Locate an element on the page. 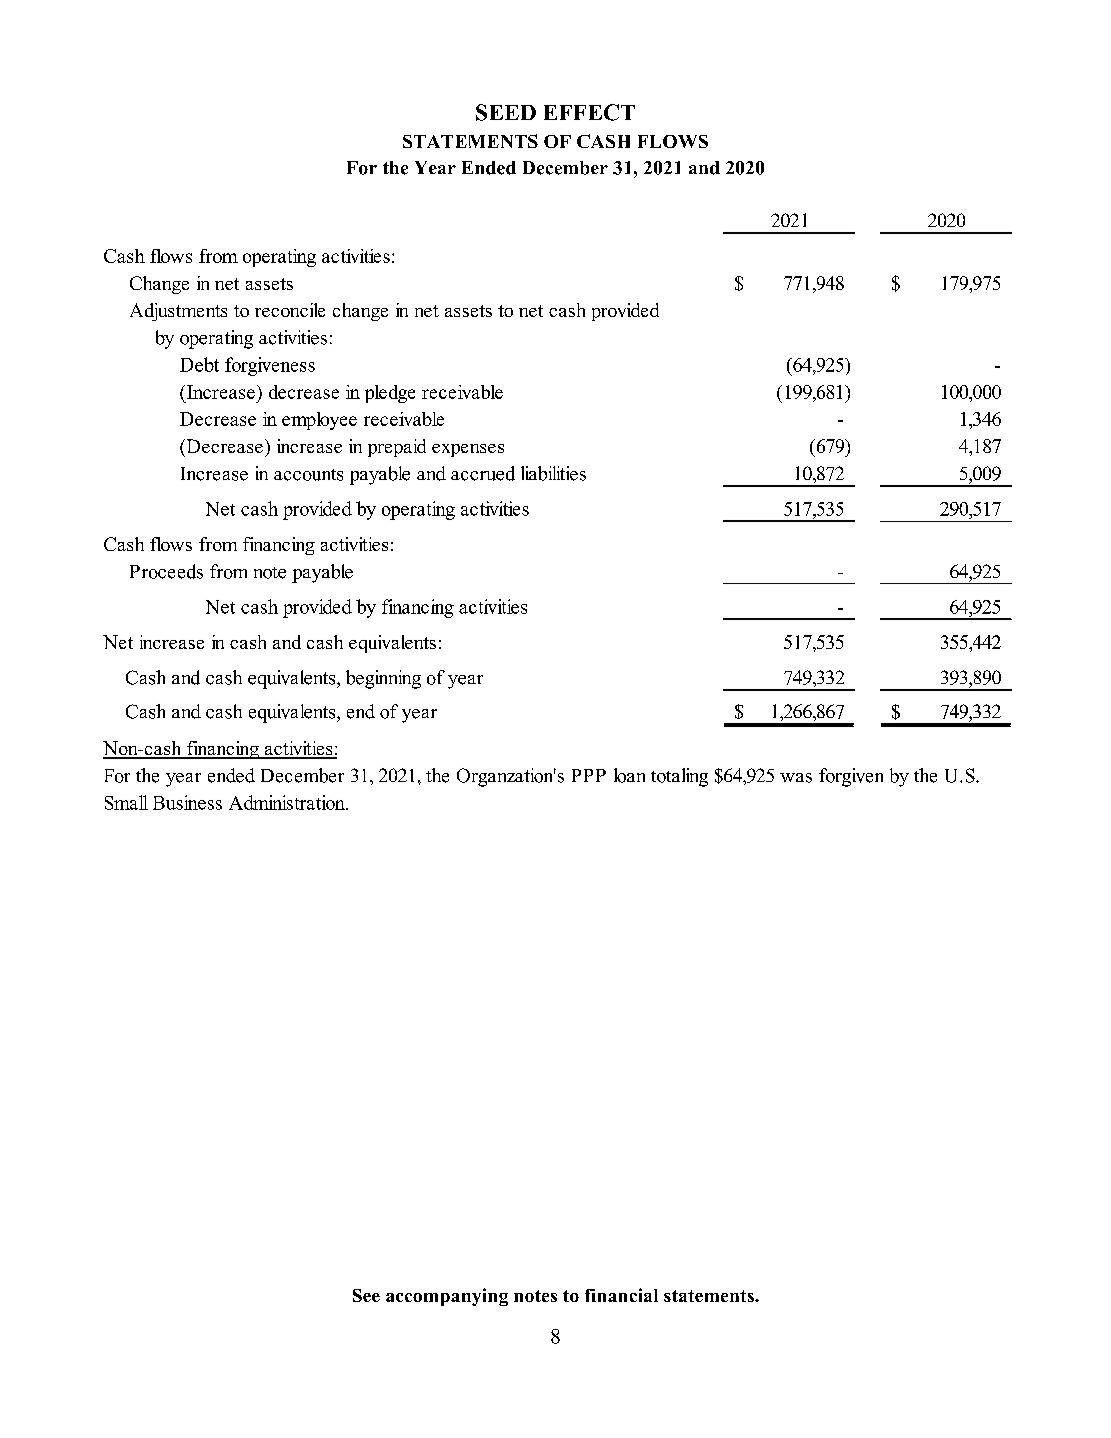 The height and width of the image is (1438, 1111). Adjustments is located at coordinates (178, 312).
